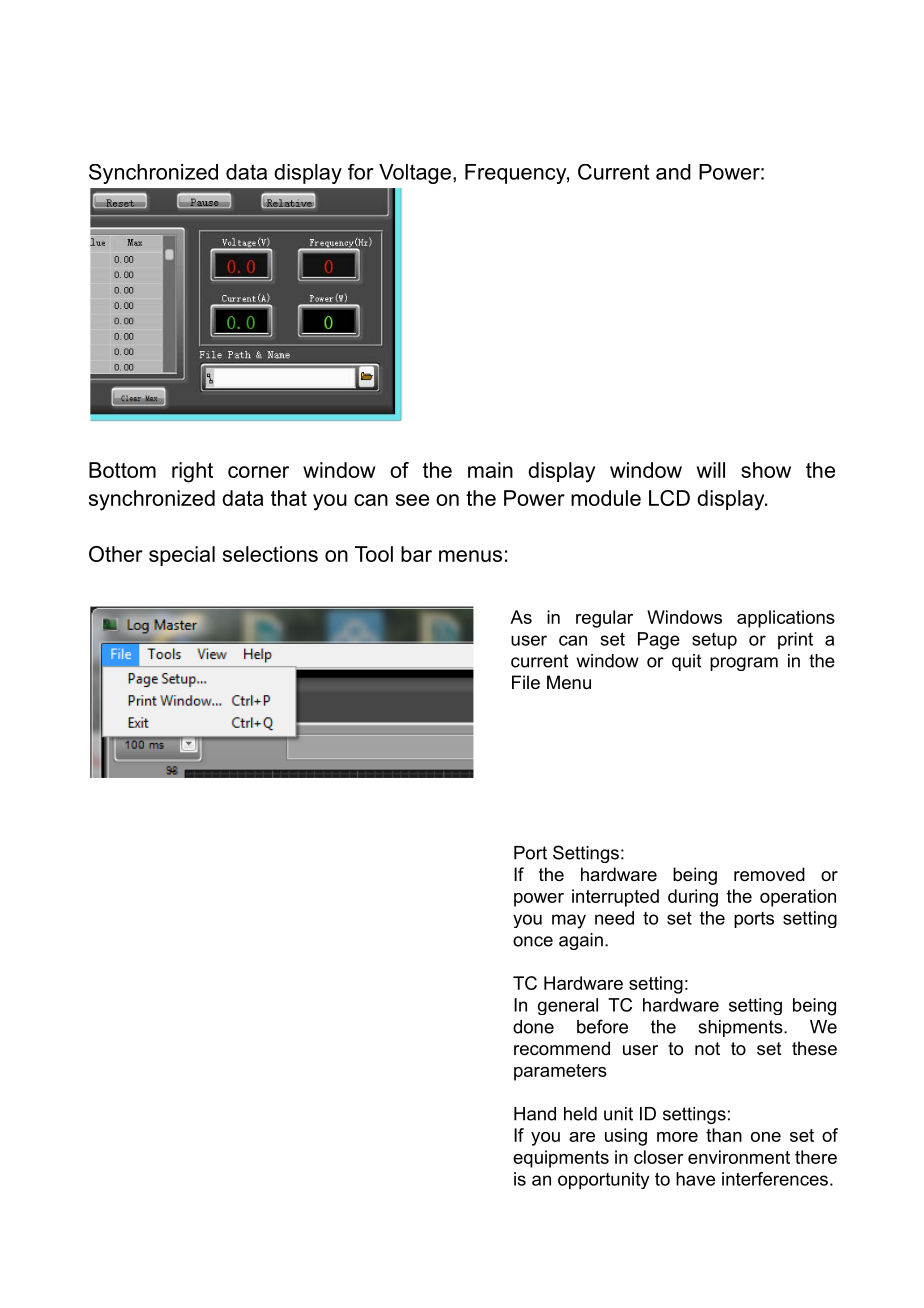  What do you see at coordinates (533, 941) in the screenshot?
I see `once` at bounding box center [533, 941].
